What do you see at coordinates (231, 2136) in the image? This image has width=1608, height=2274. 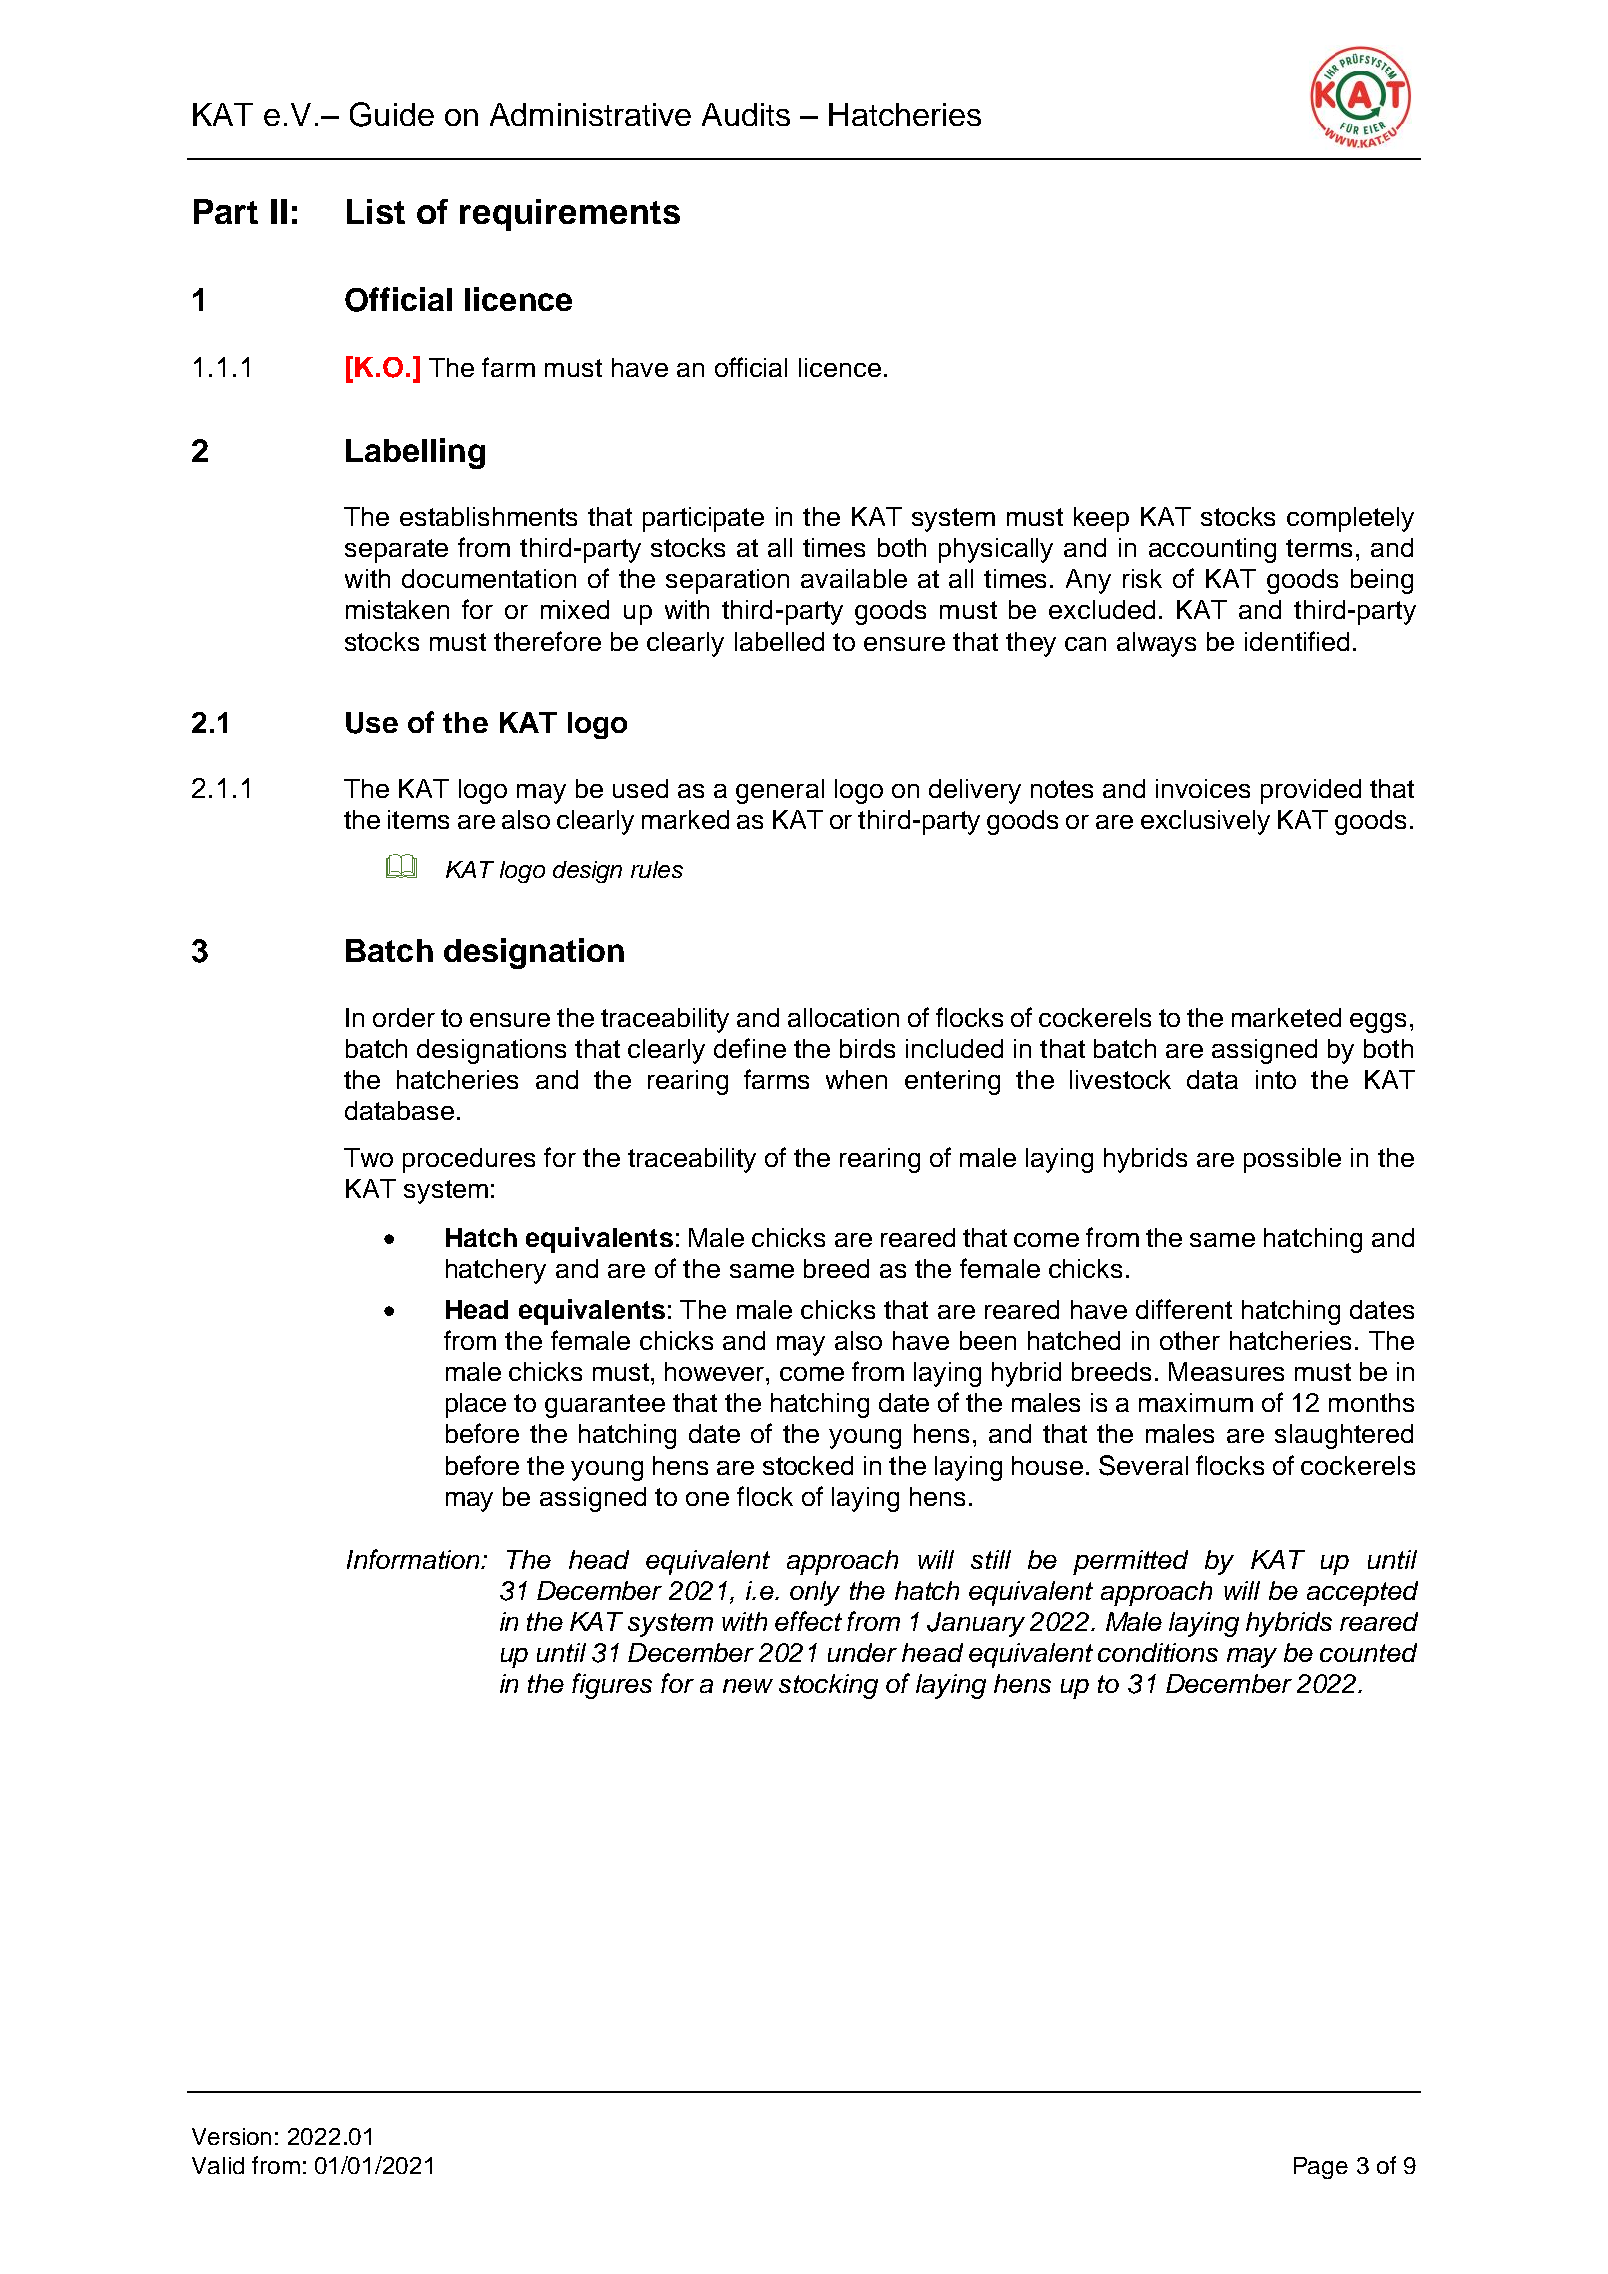 I see `Version` at bounding box center [231, 2136].
